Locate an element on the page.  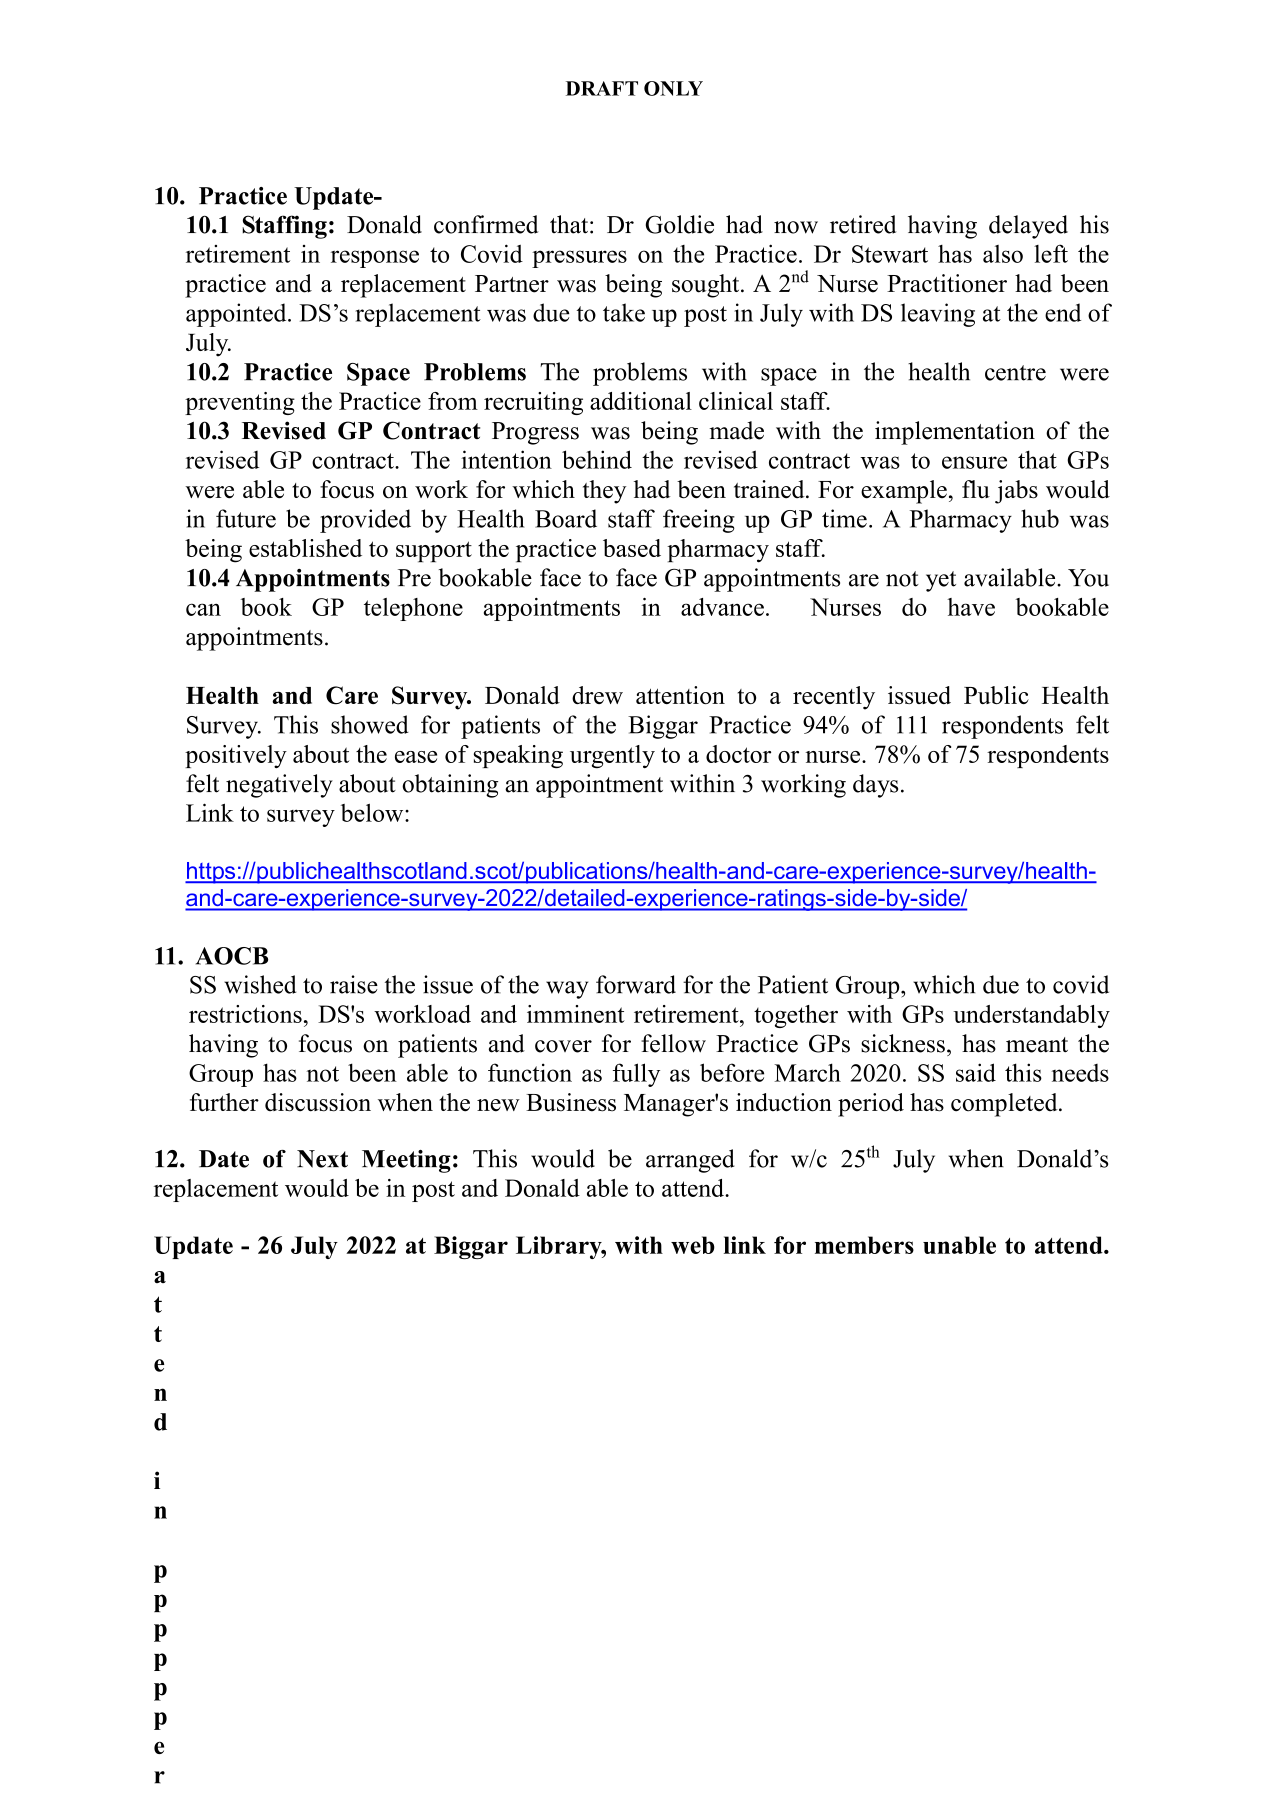
attention is located at coordinates (680, 695).
